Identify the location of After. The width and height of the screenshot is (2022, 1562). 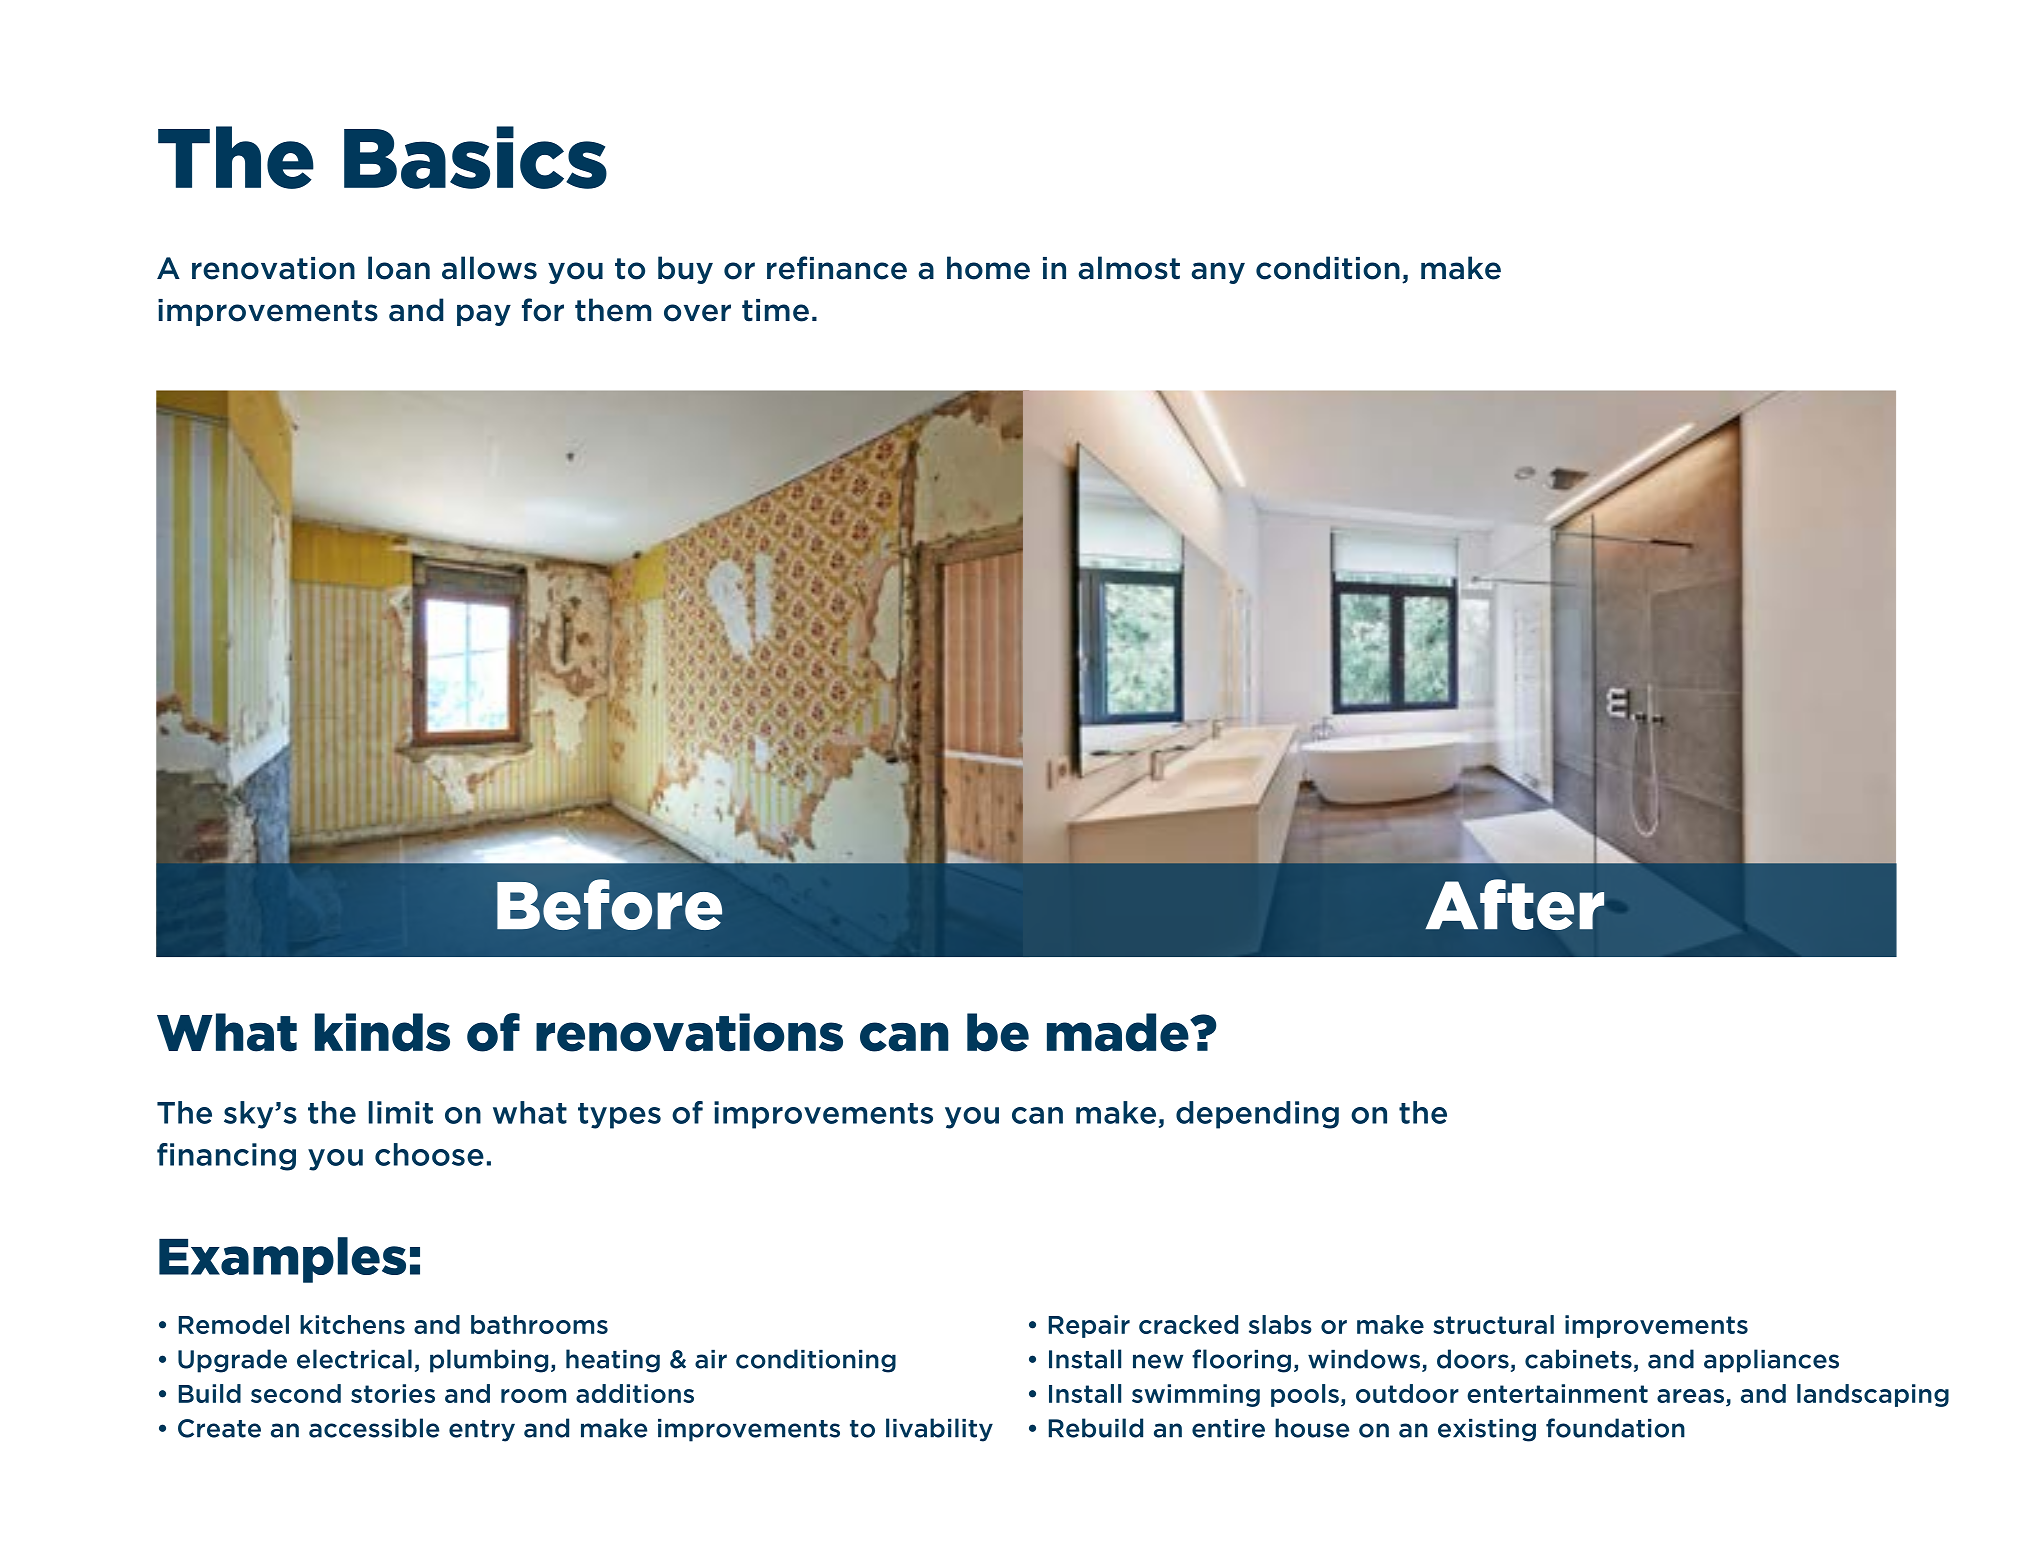
(1514, 904).
